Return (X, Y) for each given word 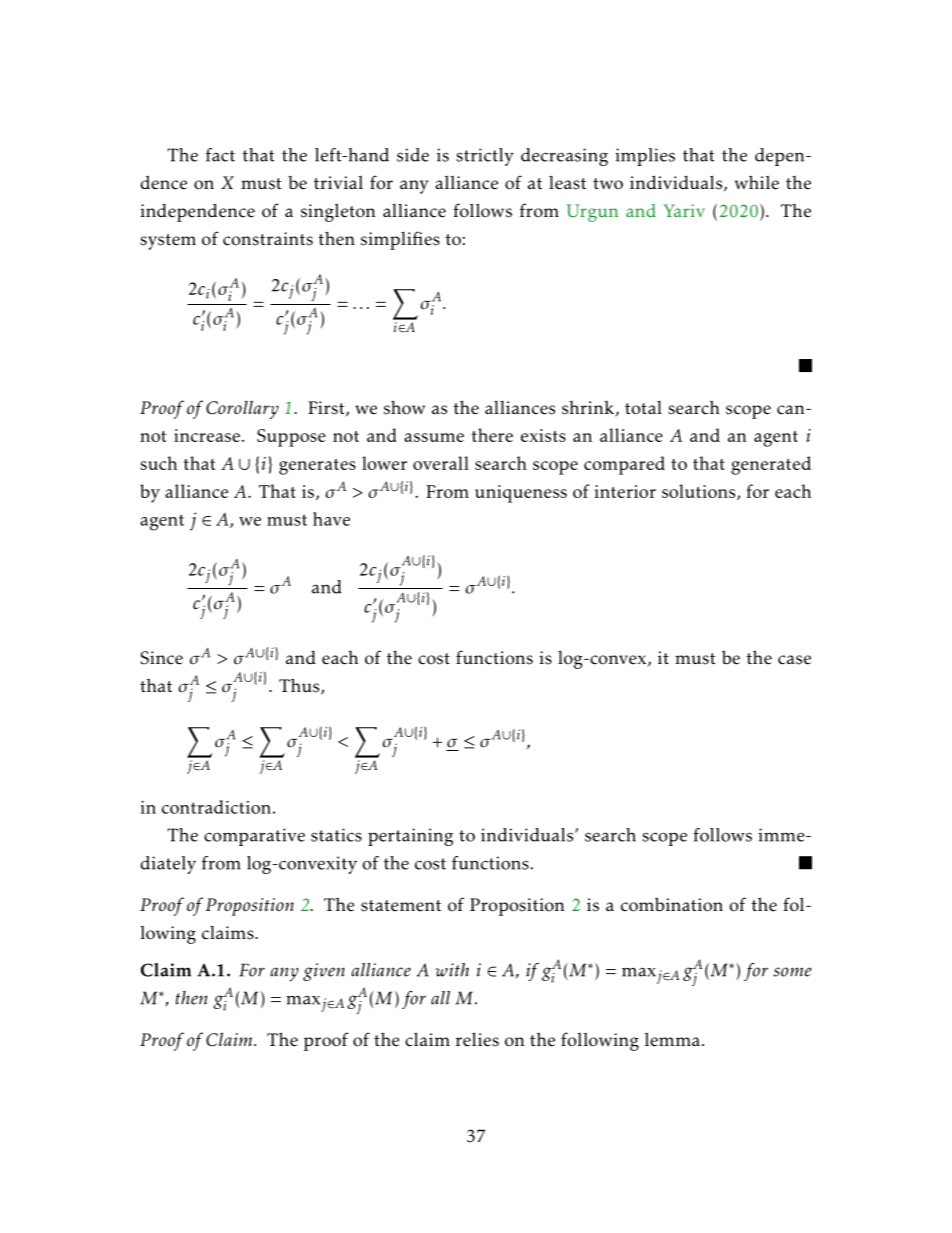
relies (477, 1039)
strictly (485, 157)
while (757, 182)
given (324, 972)
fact (220, 155)
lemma (672, 1039)
